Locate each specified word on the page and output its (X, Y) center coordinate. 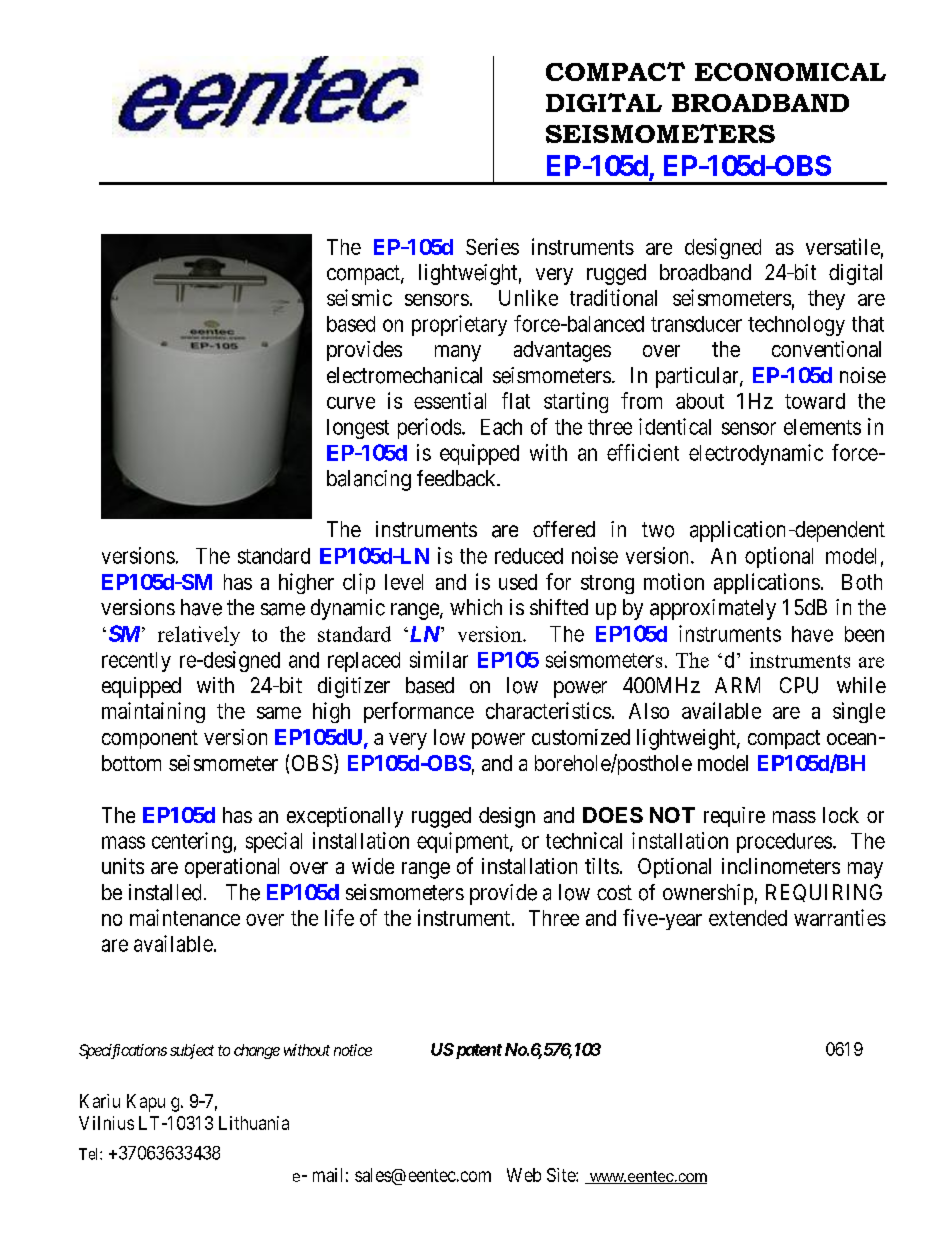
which (476, 607)
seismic (359, 297)
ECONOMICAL (790, 72)
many (458, 353)
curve (351, 403)
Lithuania (254, 1123)
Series (492, 246)
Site (562, 1175)
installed (165, 892)
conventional (826, 349)
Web (524, 1175)
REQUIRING (824, 893)
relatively (199, 636)
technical (584, 840)
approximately (713, 609)
